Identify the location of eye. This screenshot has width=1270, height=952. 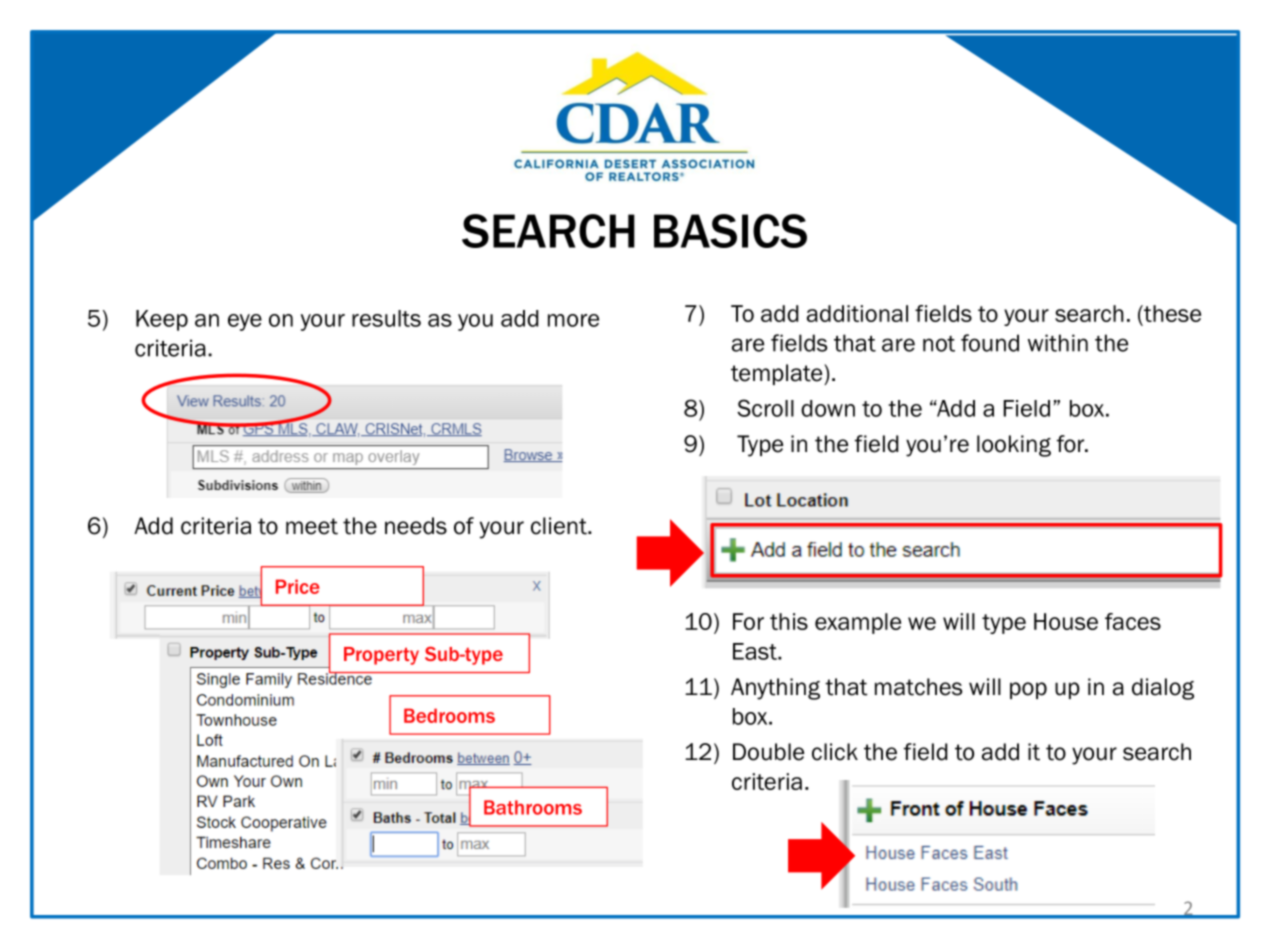
(245, 322).
